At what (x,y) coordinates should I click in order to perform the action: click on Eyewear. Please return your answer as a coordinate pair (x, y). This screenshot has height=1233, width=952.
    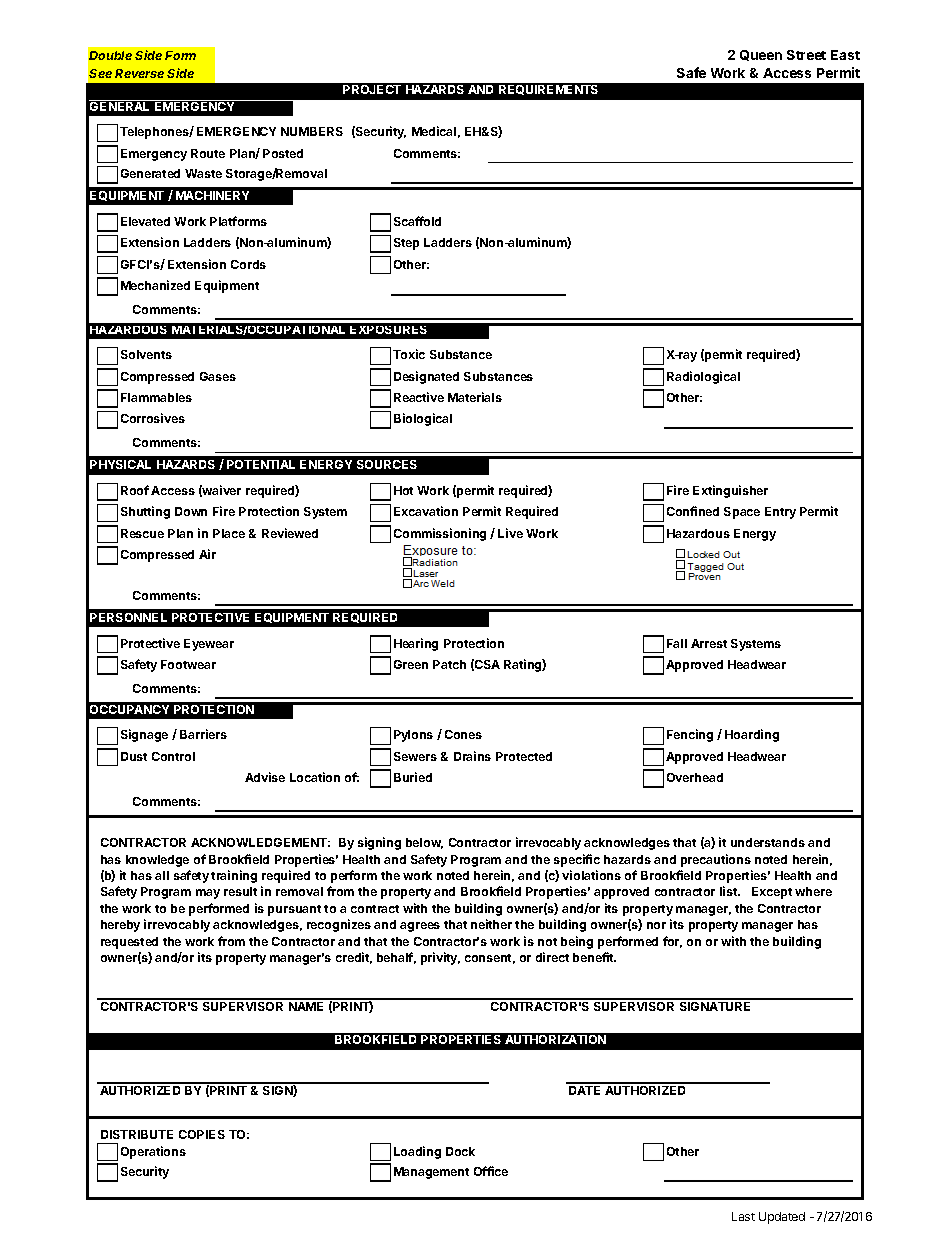
    Looking at the image, I should click on (209, 645).
